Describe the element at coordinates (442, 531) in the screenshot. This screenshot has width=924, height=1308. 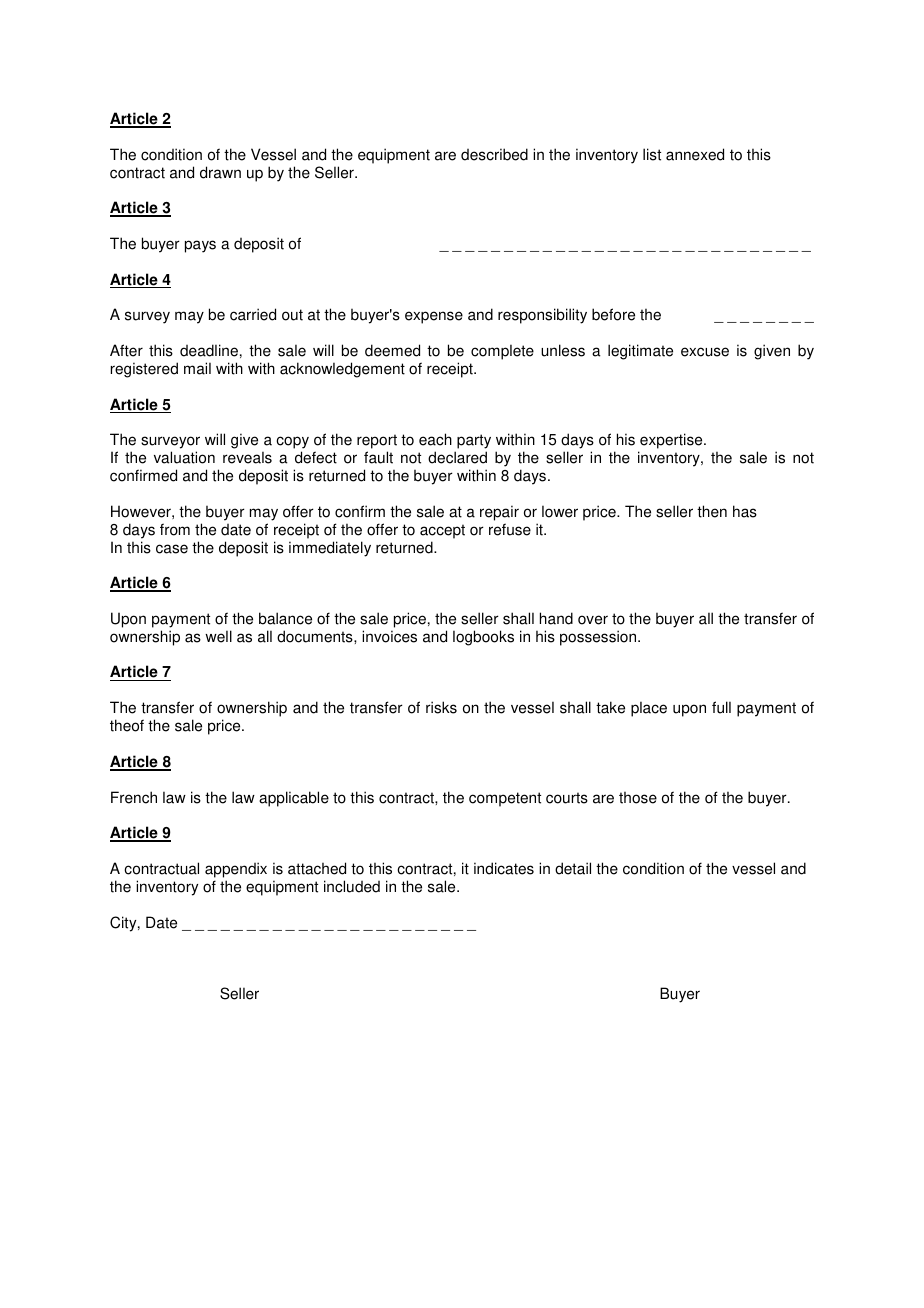
I see `accept` at that location.
